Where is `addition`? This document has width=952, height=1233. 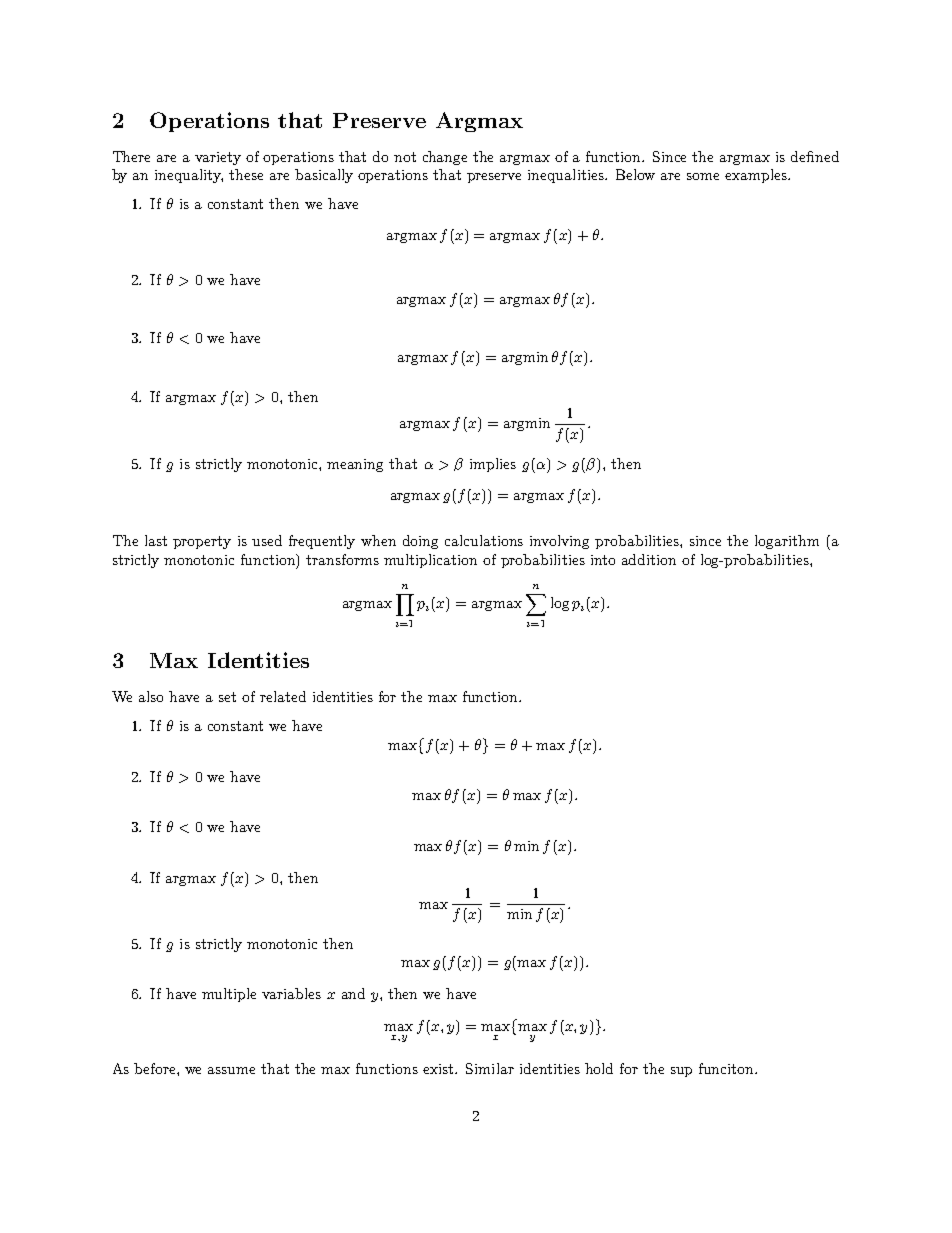
addition is located at coordinates (649, 559).
